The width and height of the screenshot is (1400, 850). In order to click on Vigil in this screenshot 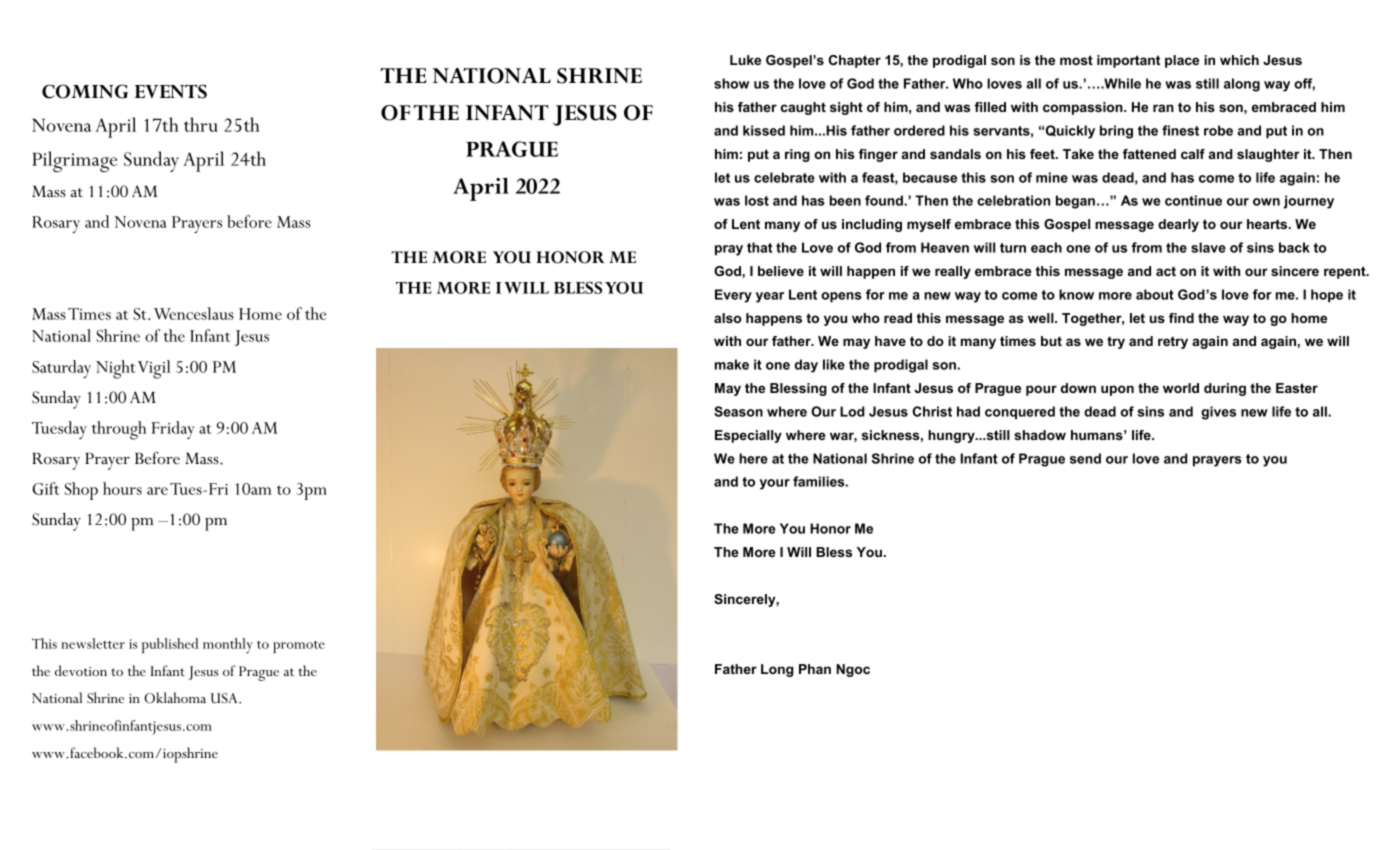, I will do `click(154, 369)`.
